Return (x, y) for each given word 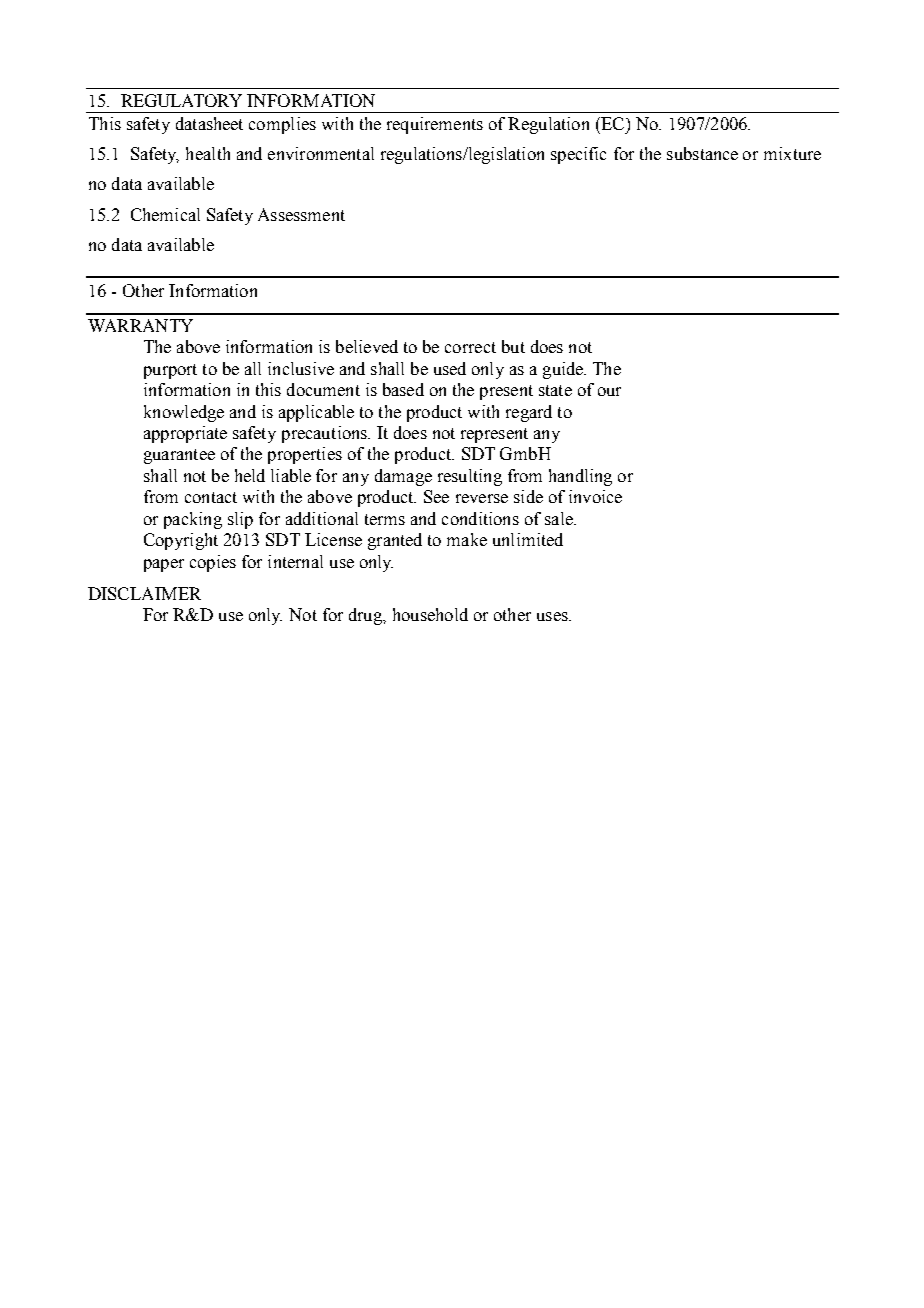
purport (170, 371)
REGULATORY (181, 100)
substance (702, 153)
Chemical (165, 214)
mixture (792, 153)
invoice (595, 496)
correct (470, 347)
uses (553, 616)
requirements (435, 125)
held (250, 475)
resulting (470, 477)
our (609, 391)
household (430, 614)
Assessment (301, 214)
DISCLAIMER (144, 593)
